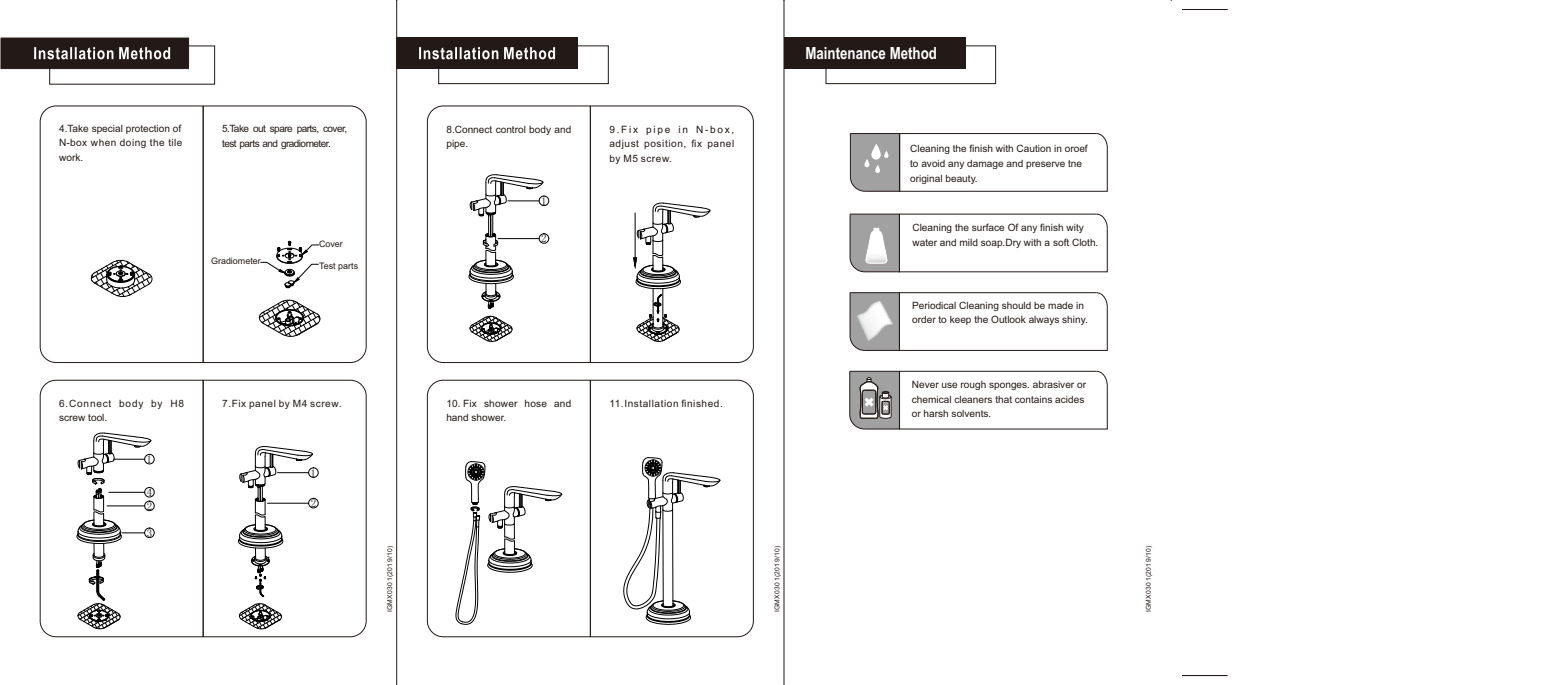  Describe the element at coordinates (97, 417) in the image. I see `tool` at that location.
